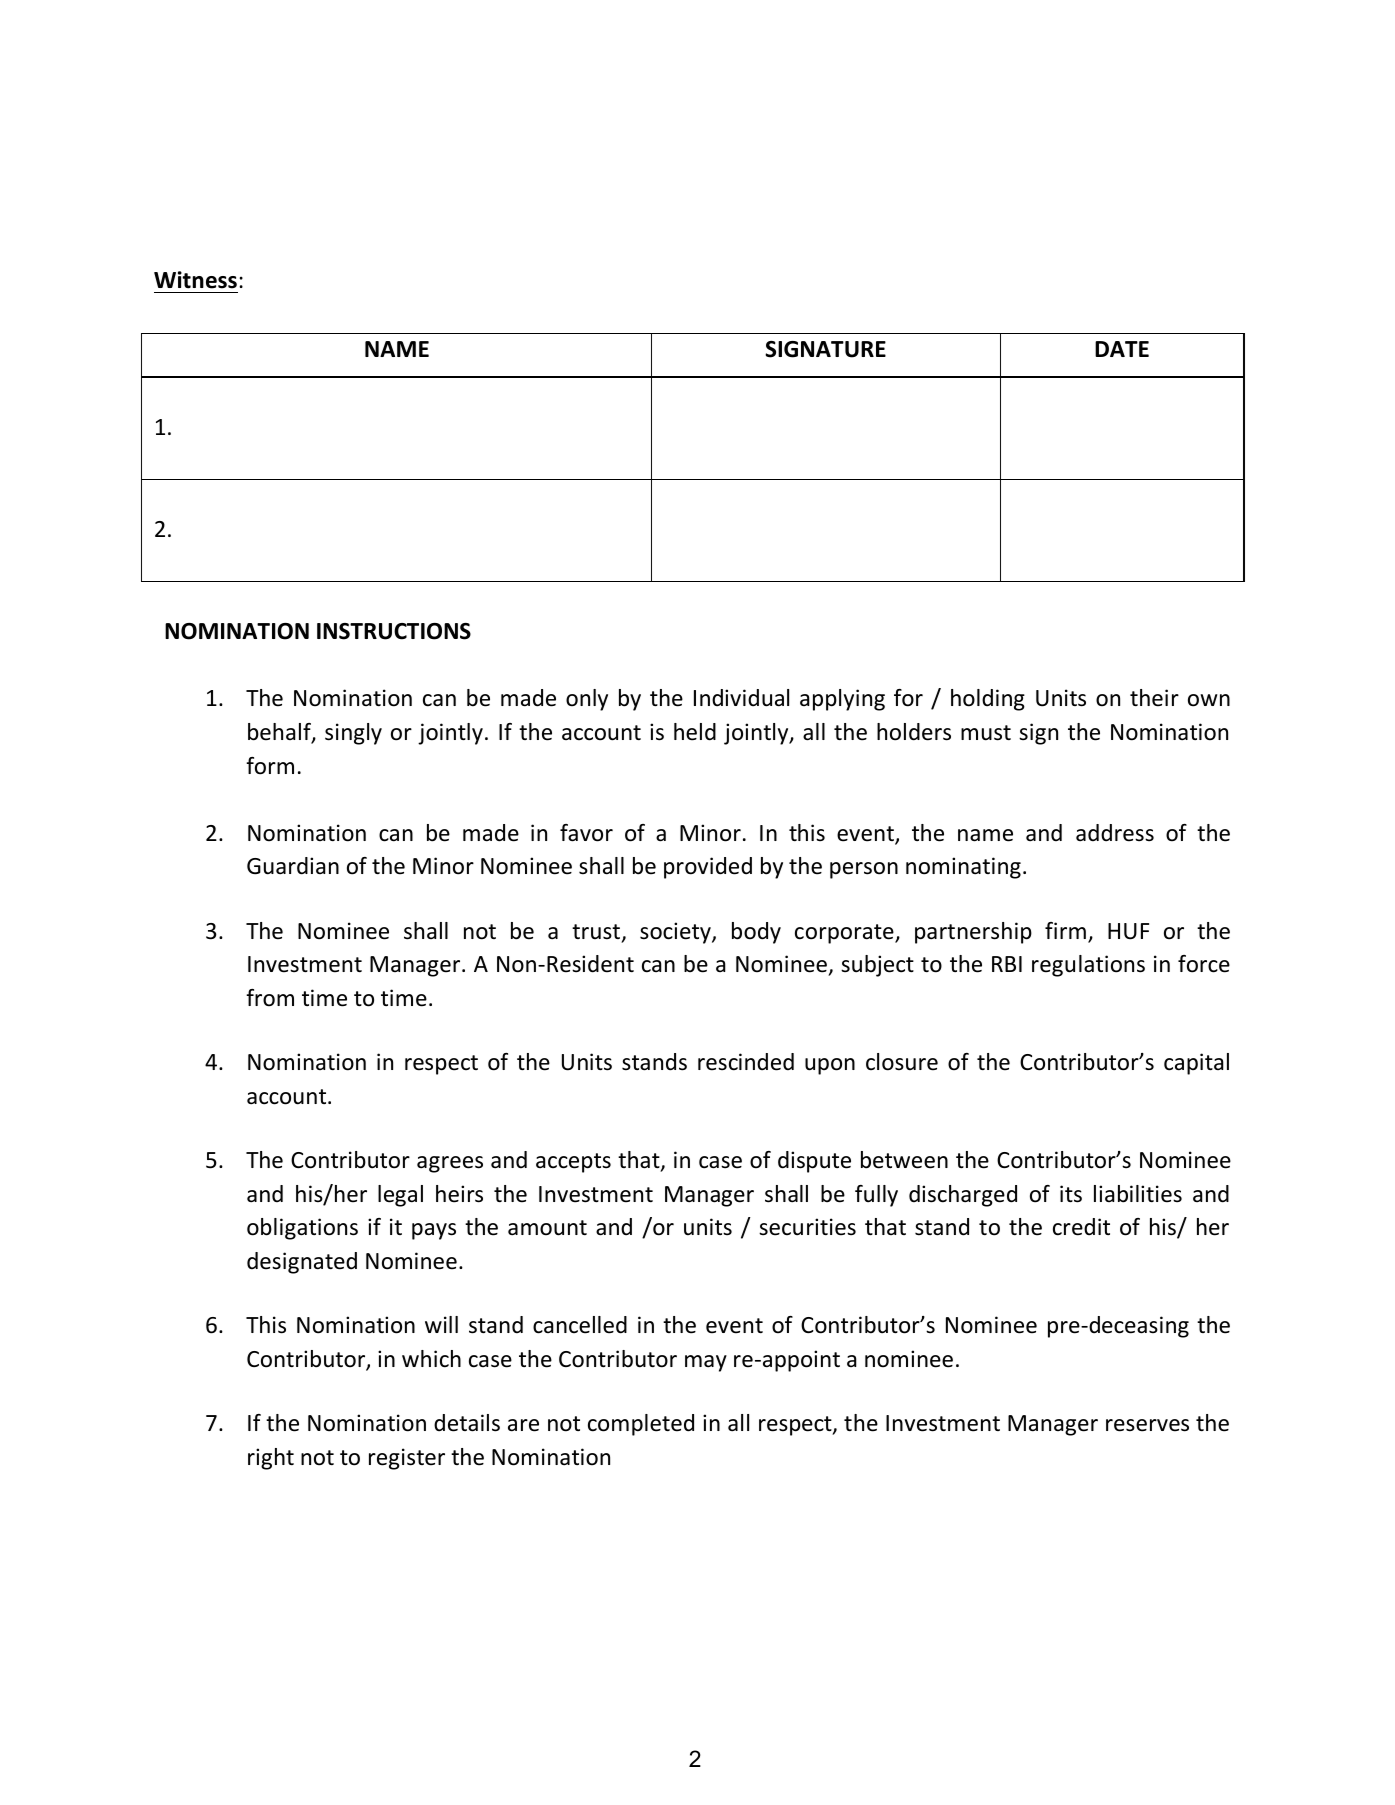 This screenshot has width=1395, height=1805. Describe the element at coordinates (195, 280) in the screenshot. I see `Witness` at that location.
